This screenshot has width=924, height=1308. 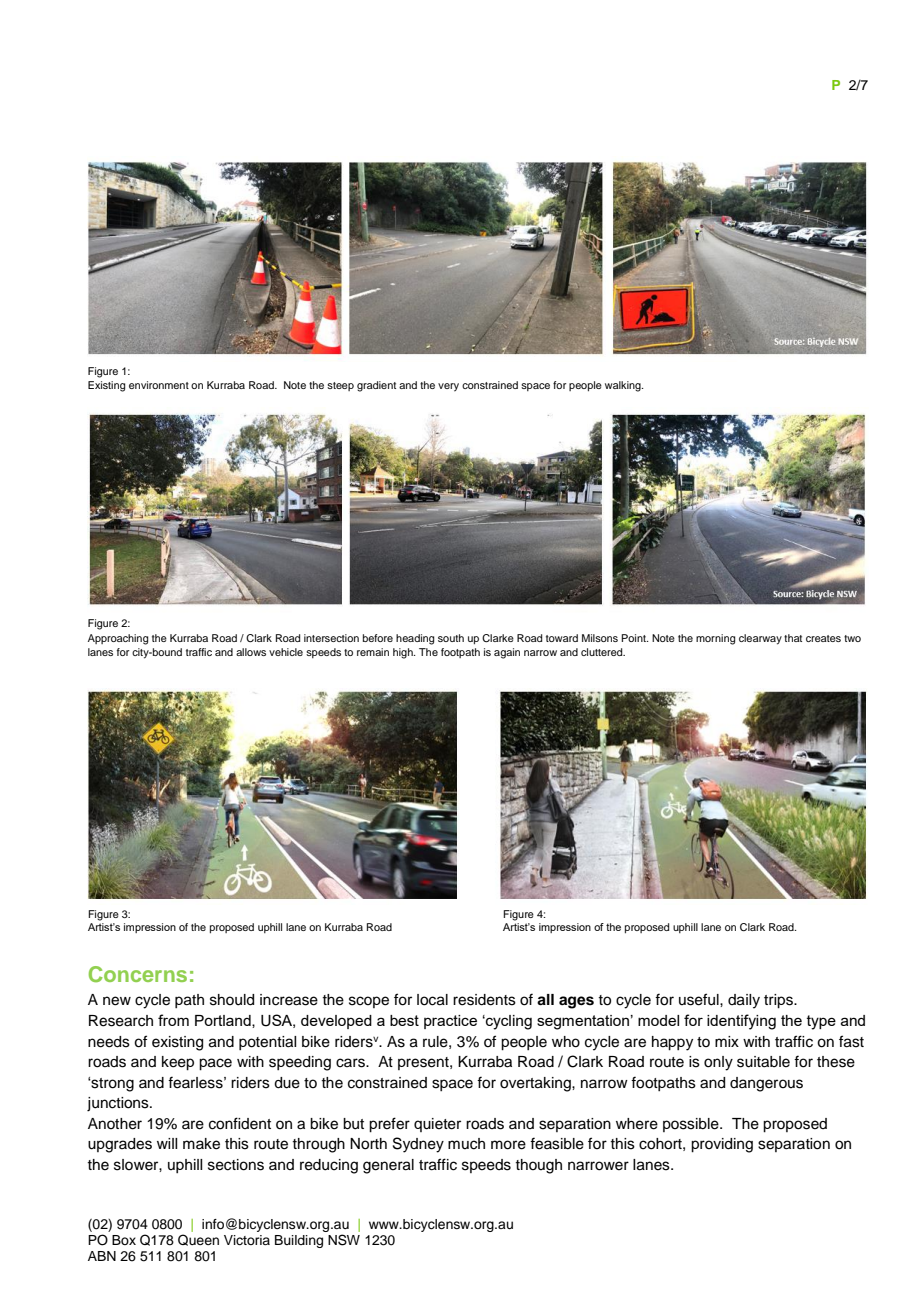 What do you see at coordinates (448, 387) in the screenshot?
I see `very` at bounding box center [448, 387].
